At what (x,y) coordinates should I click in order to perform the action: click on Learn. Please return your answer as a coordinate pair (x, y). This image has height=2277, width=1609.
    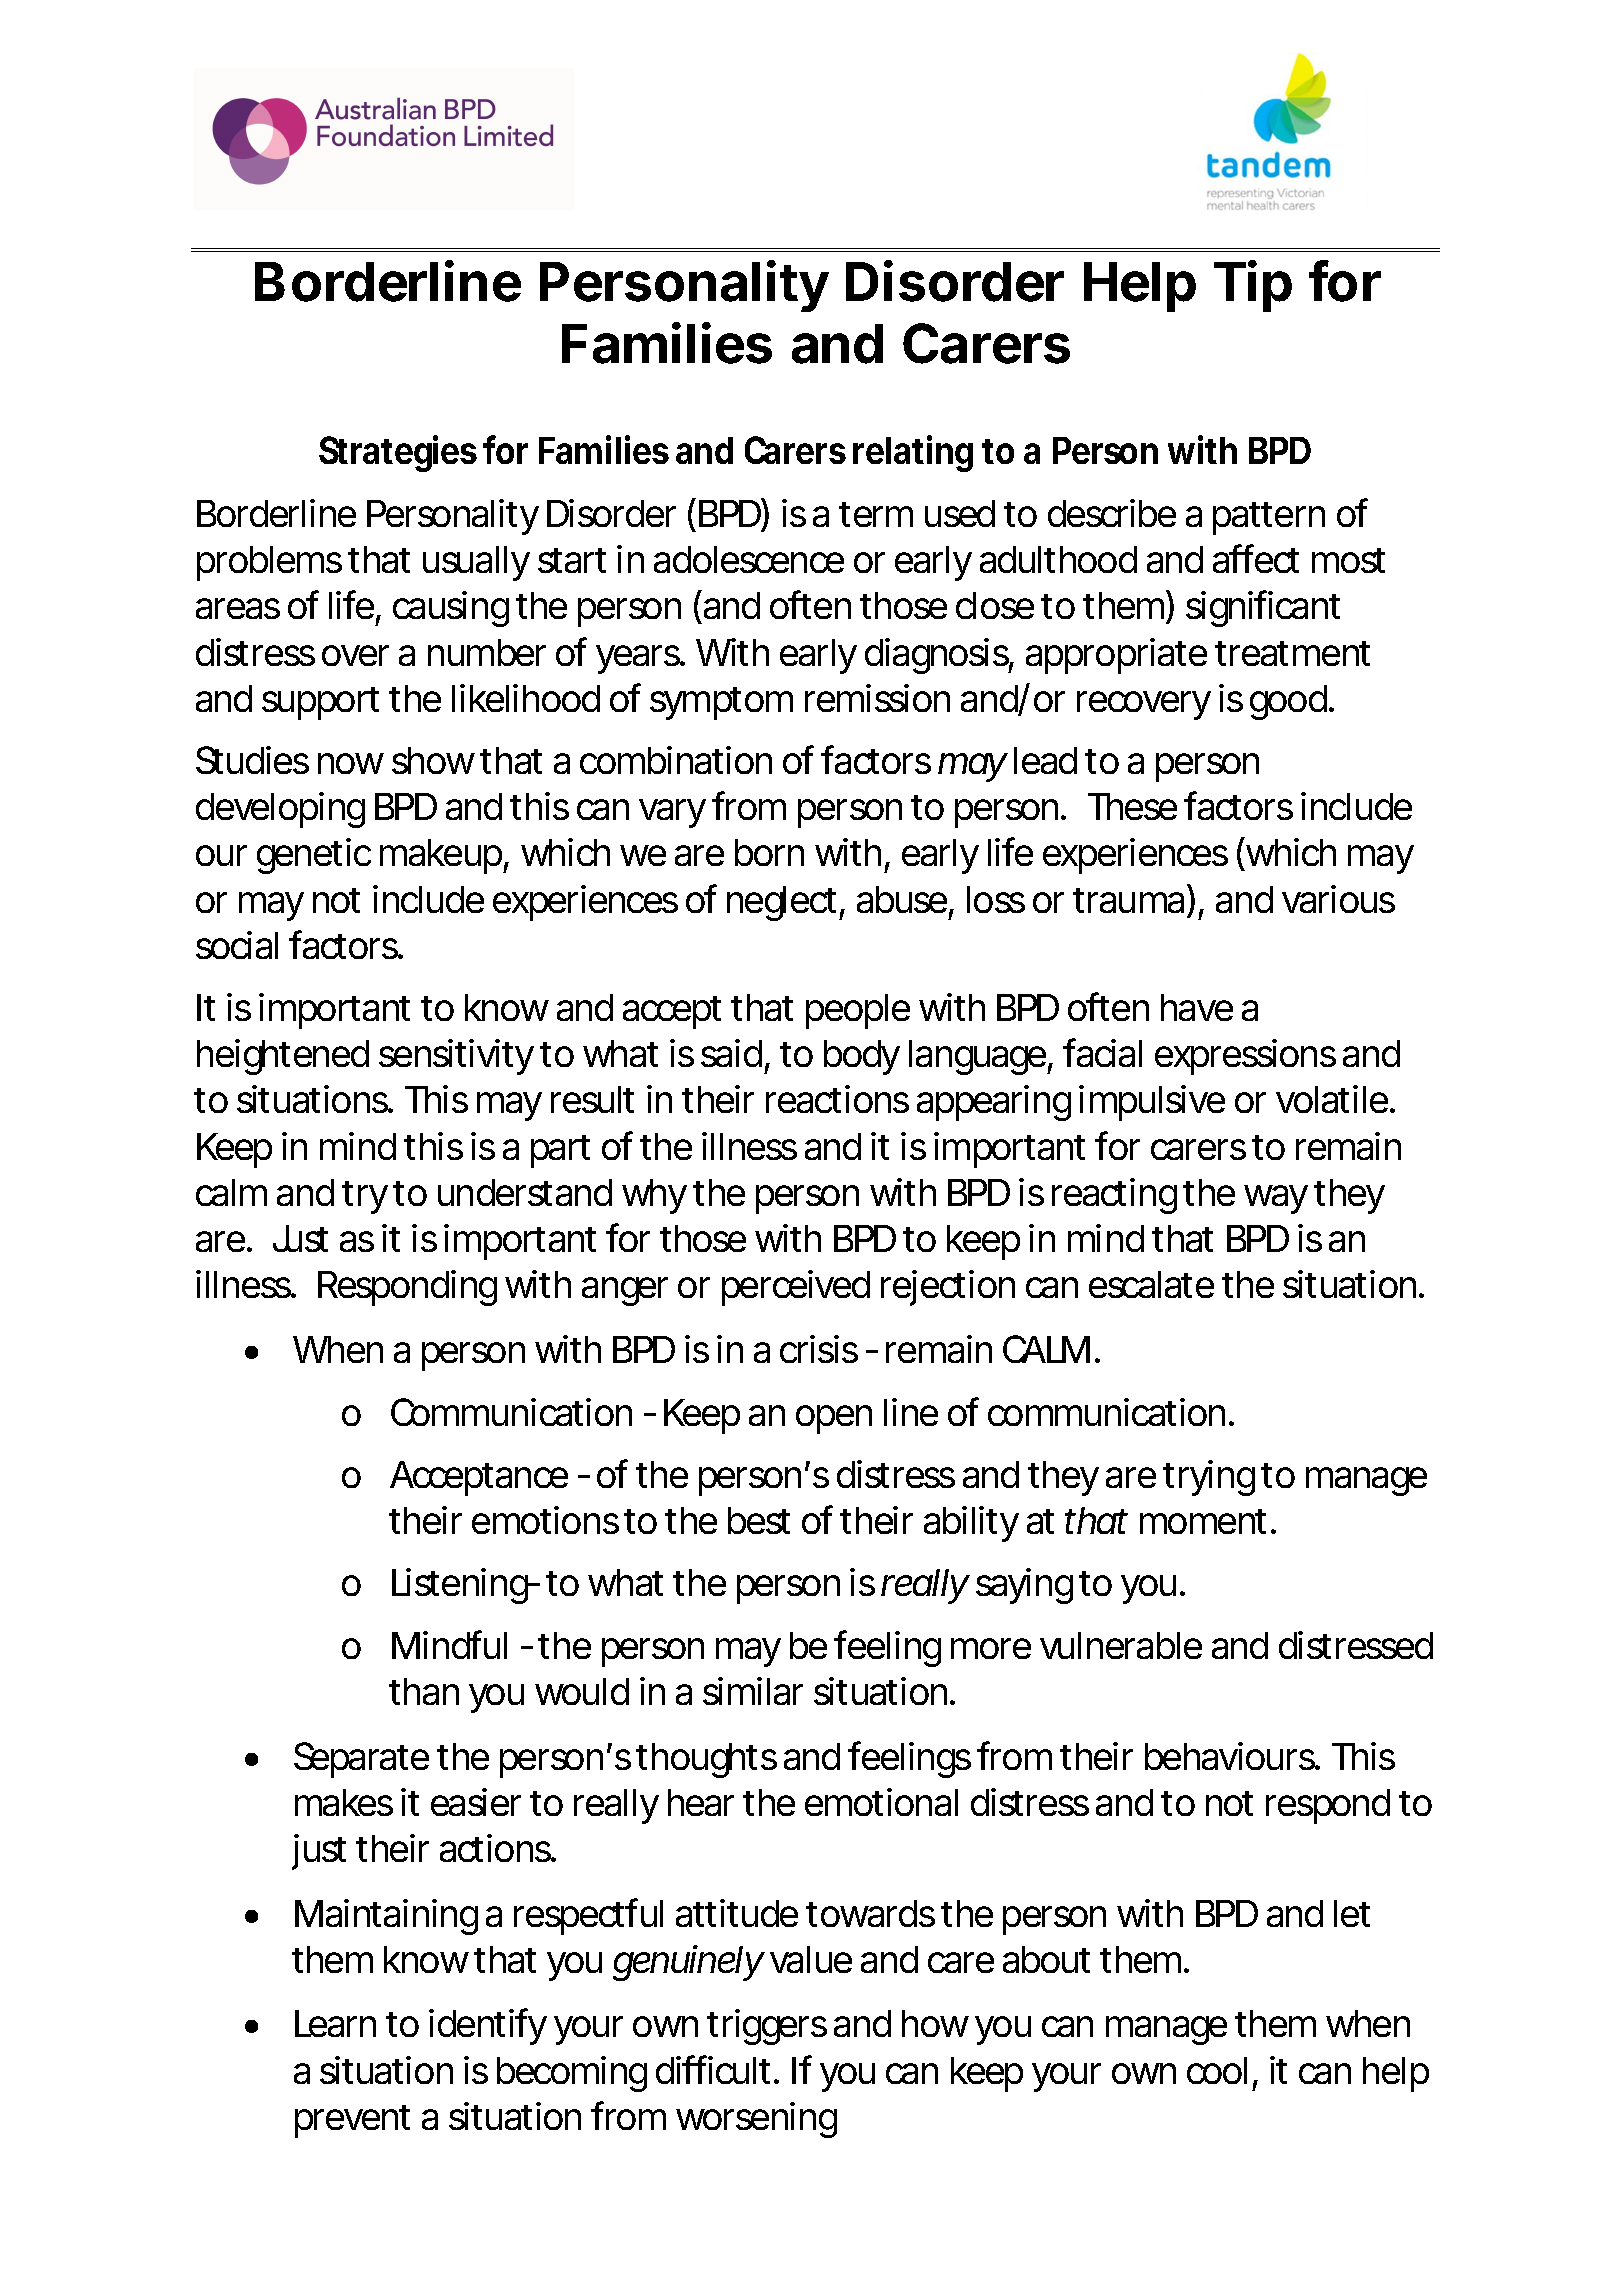
    Looking at the image, I should click on (335, 2023).
